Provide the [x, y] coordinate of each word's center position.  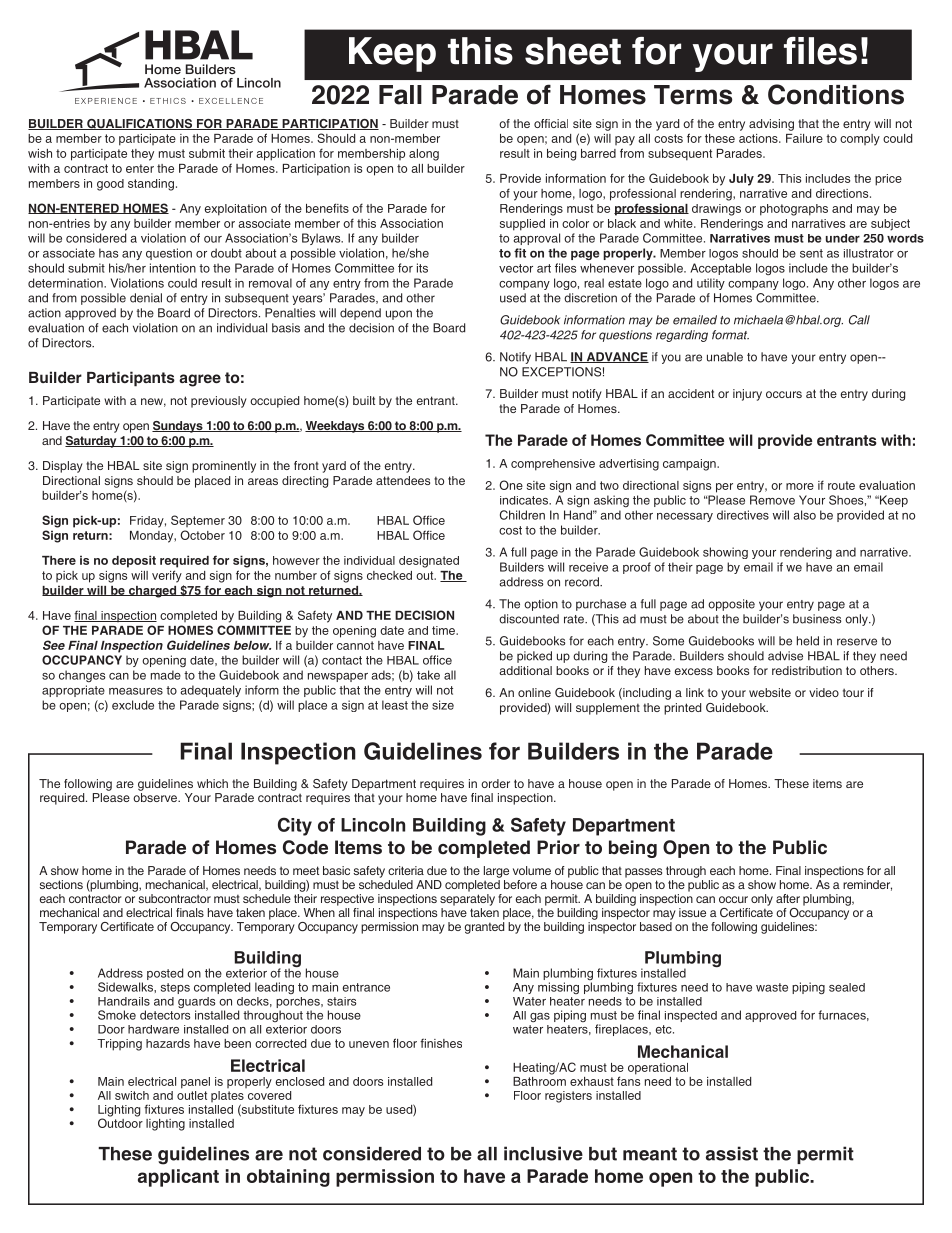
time [445, 630]
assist [732, 1153]
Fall [400, 95]
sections [61, 884]
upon [399, 315]
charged [152, 592]
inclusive [543, 1153]
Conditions [836, 94]
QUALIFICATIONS [140, 124]
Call [859, 320]
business [817, 619]
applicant [178, 1178]
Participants [131, 379]
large [496, 872]
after [788, 898]
